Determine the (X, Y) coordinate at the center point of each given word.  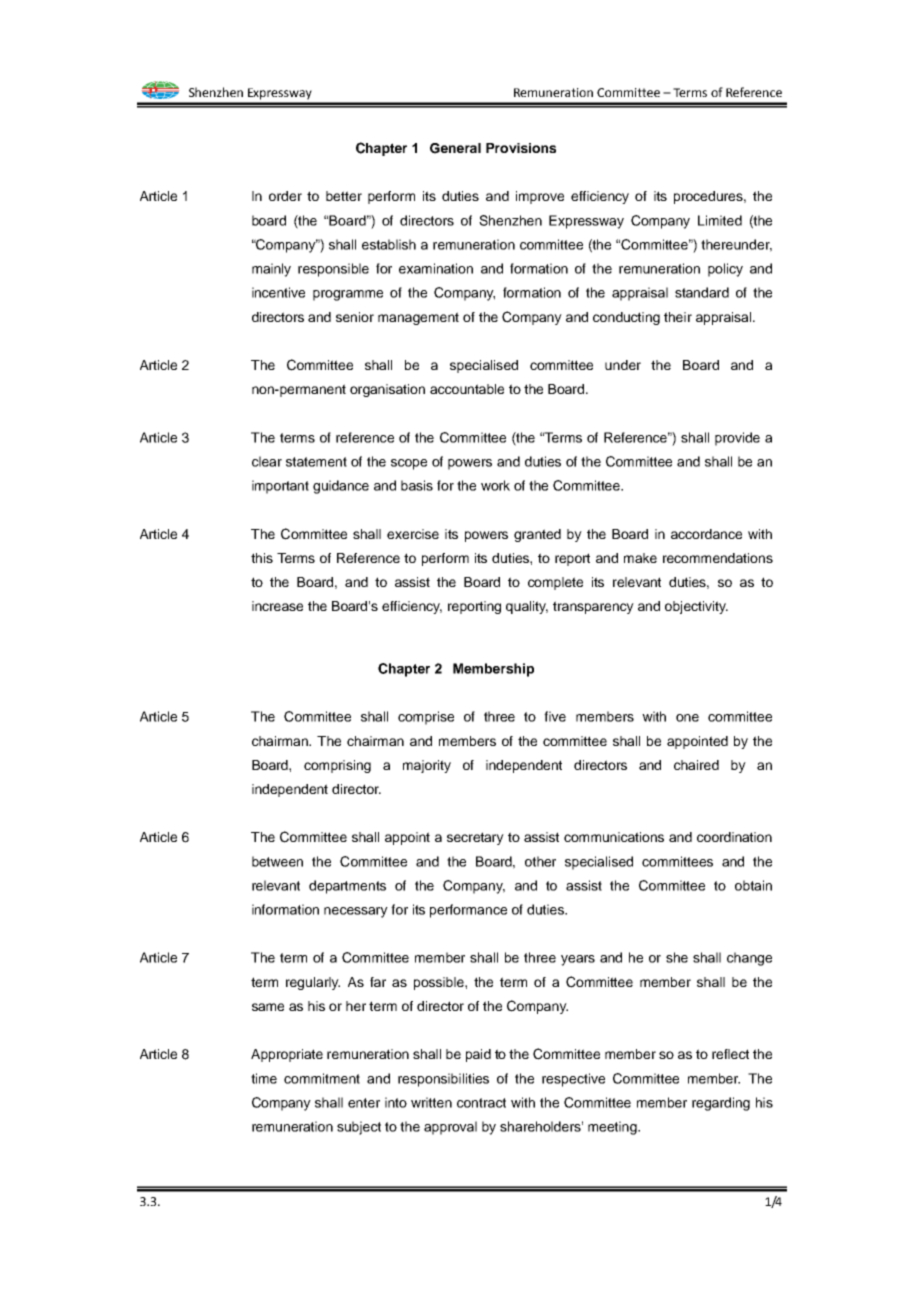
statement (316, 462)
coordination (734, 837)
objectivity (696, 607)
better (344, 196)
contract (481, 1103)
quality (527, 607)
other (540, 861)
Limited (720, 220)
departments (347, 887)
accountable (467, 389)
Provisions (521, 148)
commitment (322, 1078)
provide (737, 439)
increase (277, 606)
